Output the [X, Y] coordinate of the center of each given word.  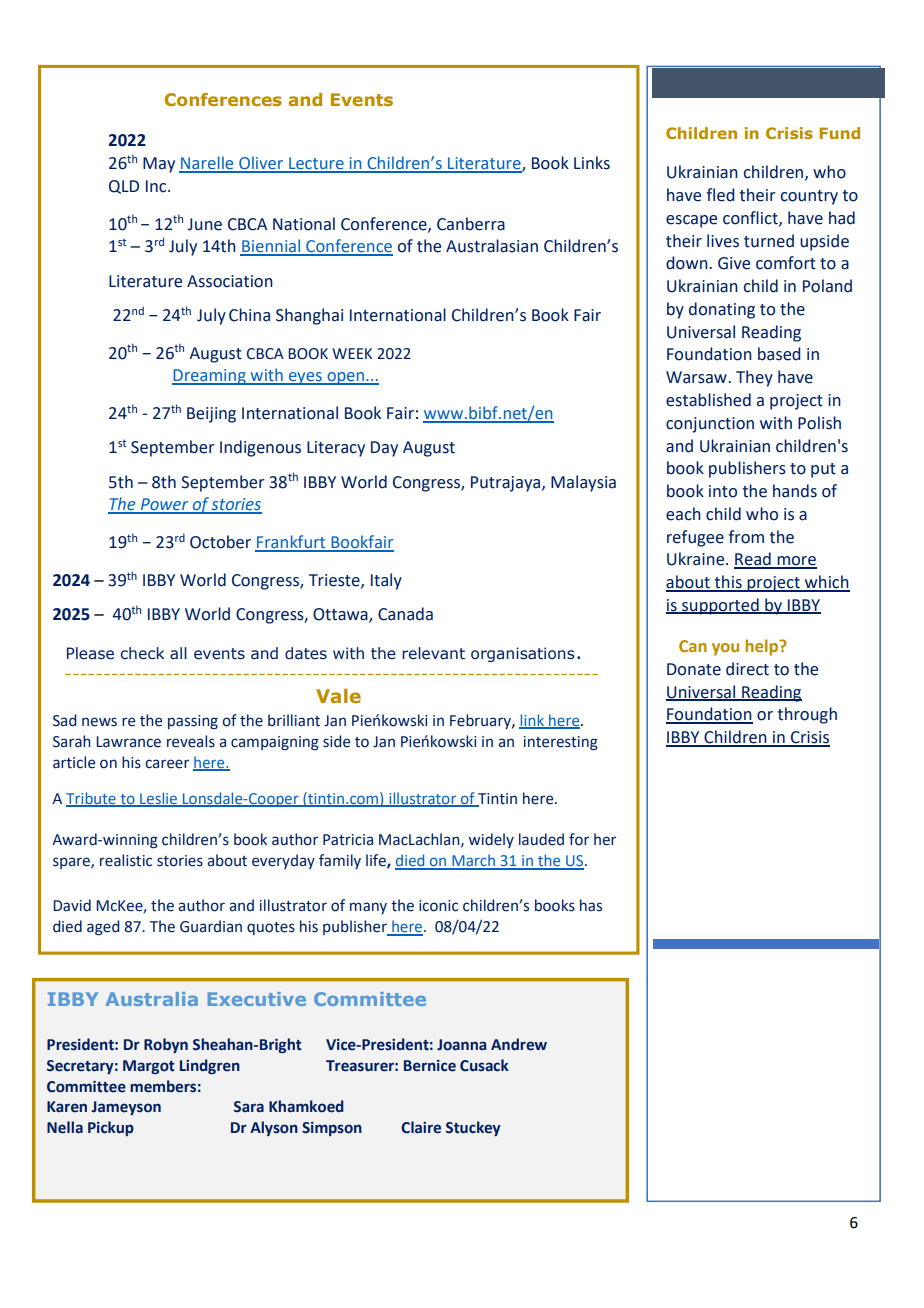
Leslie [158, 799]
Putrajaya [505, 484]
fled [720, 195]
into [723, 491]
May [159, 165]
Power [164, 505]
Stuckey [473, 1128]
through [807, 715]
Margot [149, 1067]
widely [491, 840]
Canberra [471, 224]
